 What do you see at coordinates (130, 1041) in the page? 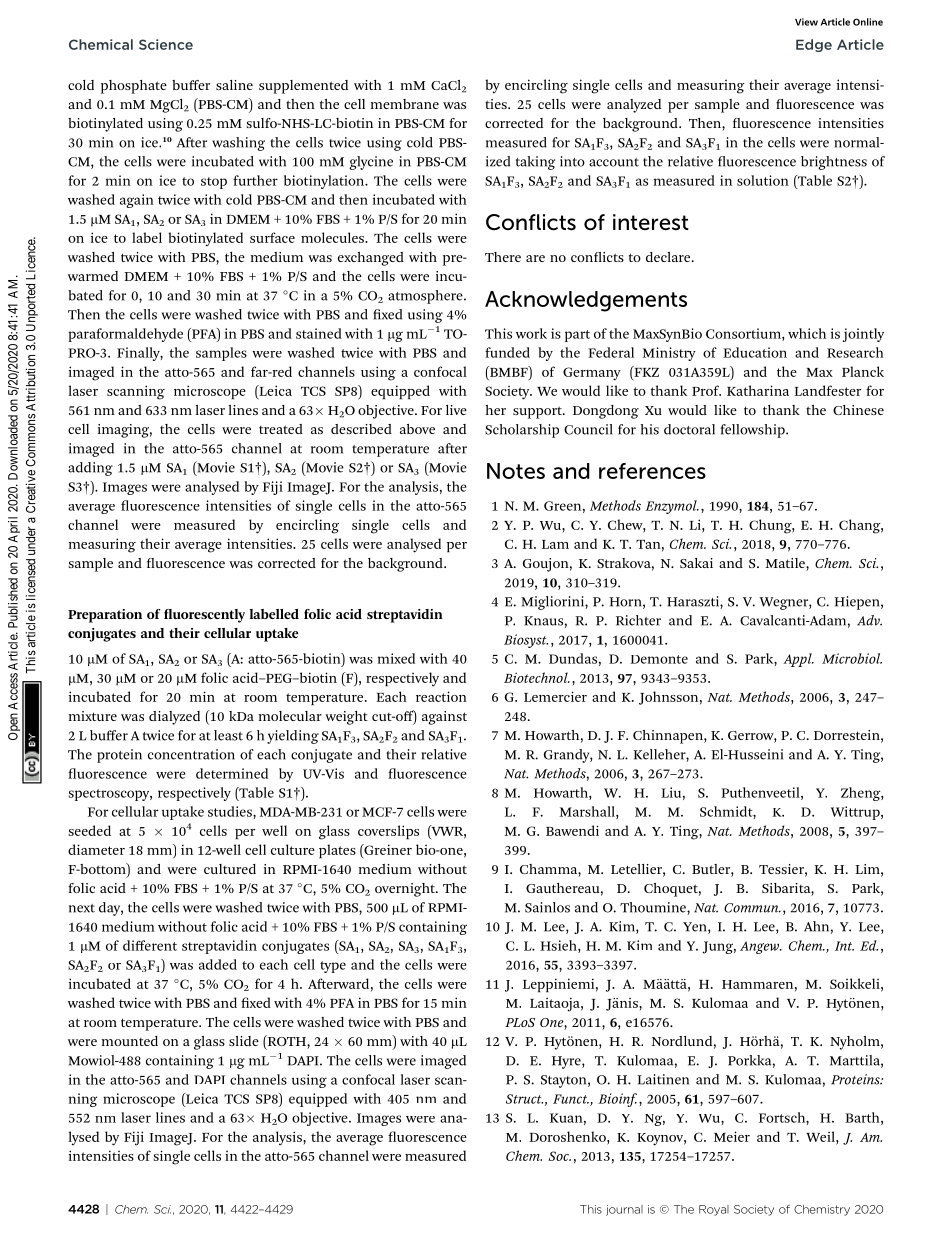
I see `mounted` at bounding box center [130, 1041].
